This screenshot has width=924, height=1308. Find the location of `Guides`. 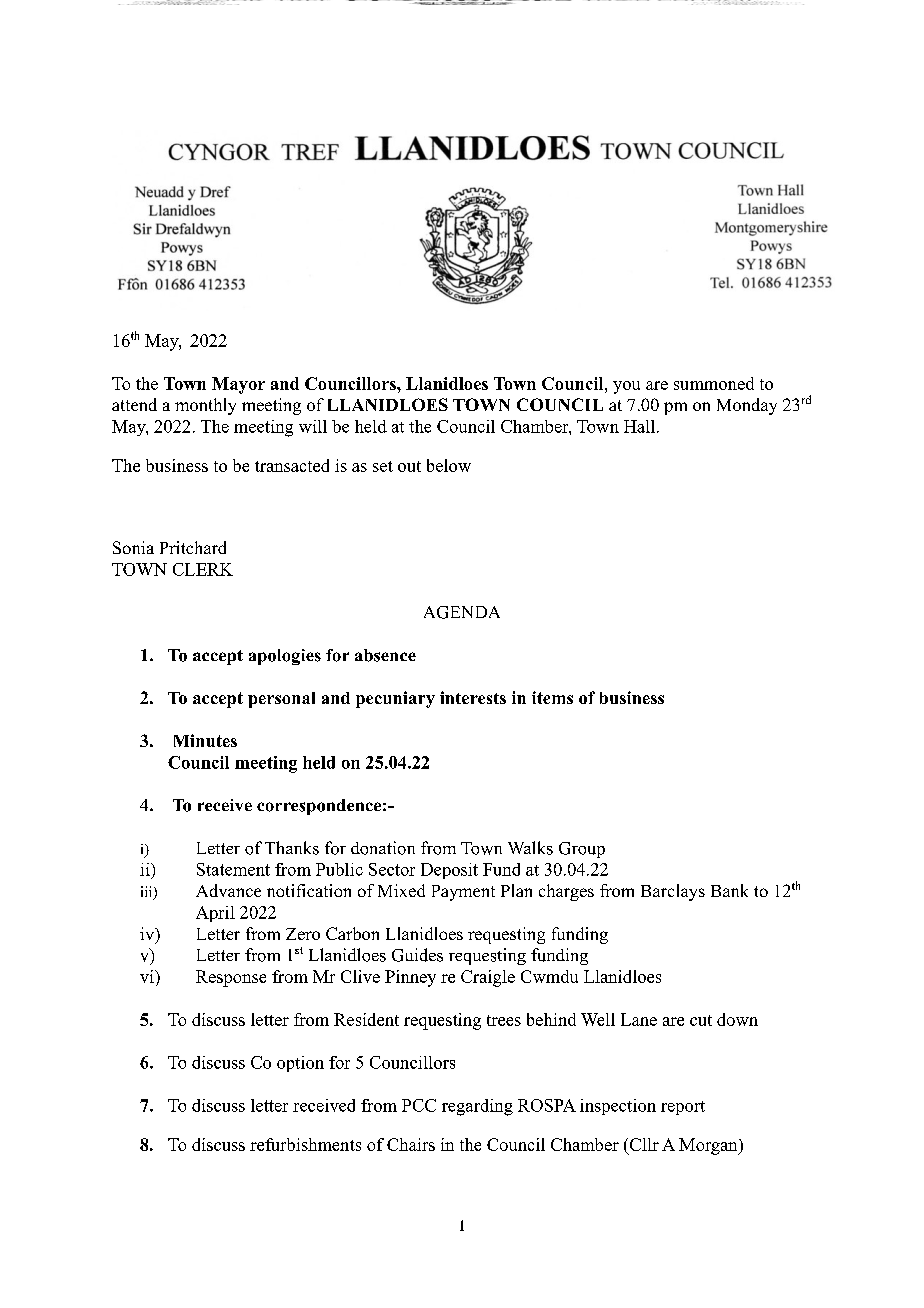

Guides is located at coordinates (417, 955).
